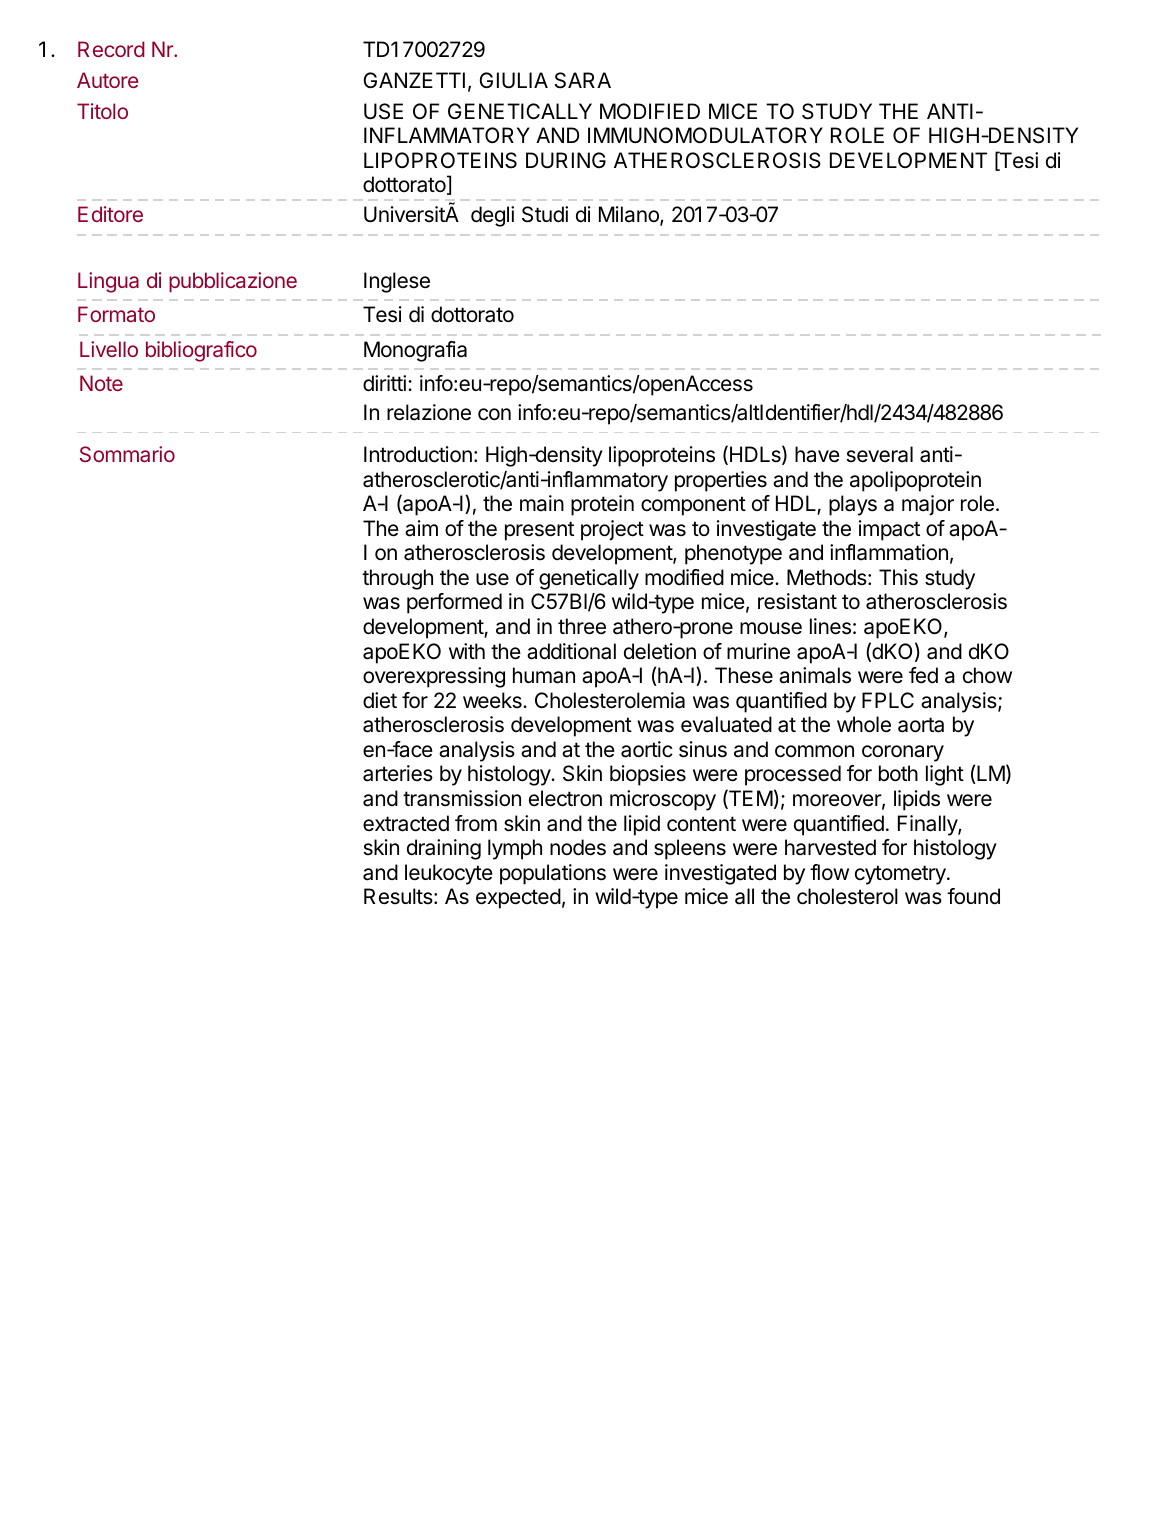 The image size is (1174, 1519). Describe the element at coordinates (111, 49) in the image. I see `Record` at that location.
